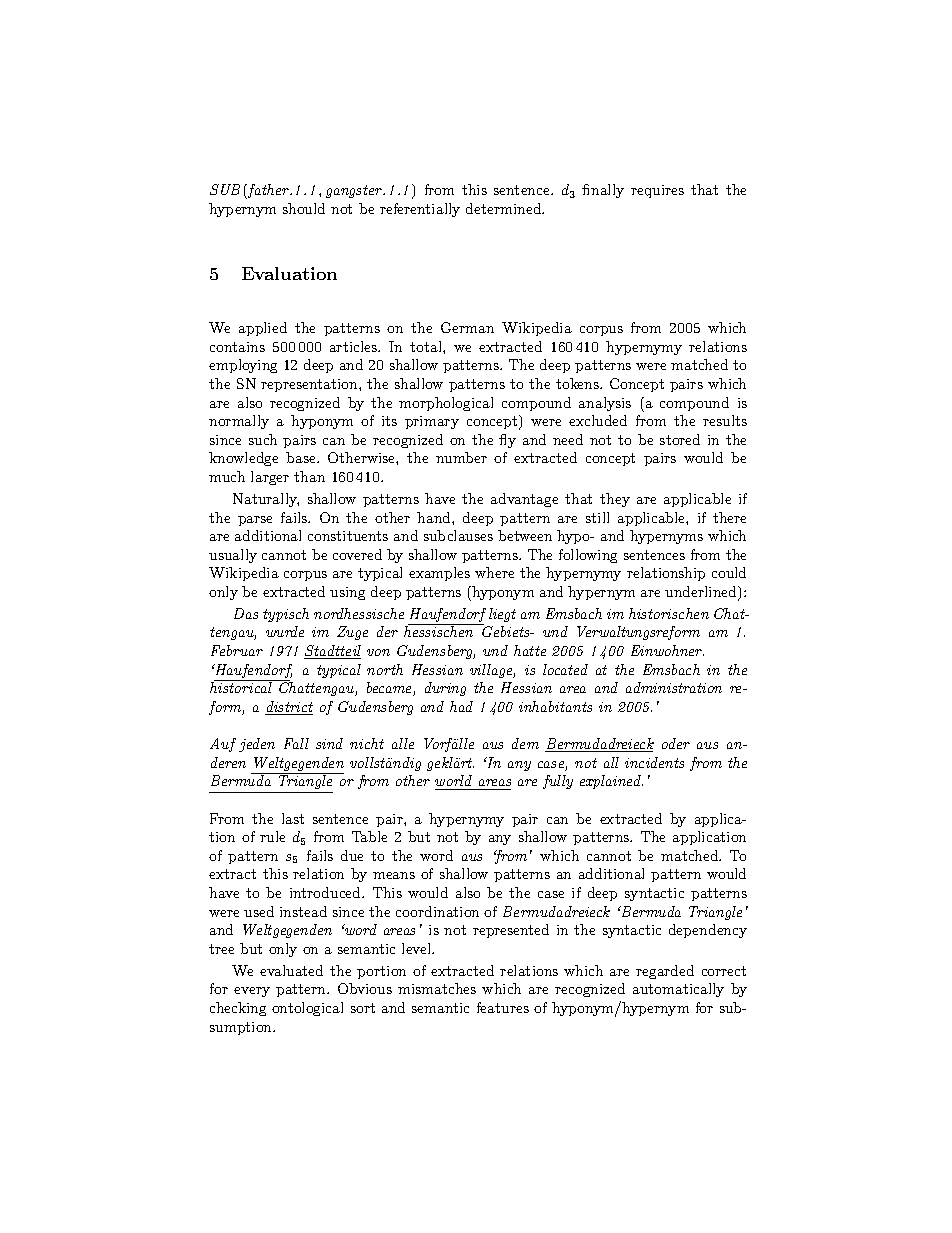  Describe the element at coordinates (657, 191) in the screenshot. I see `requires` at that location.
